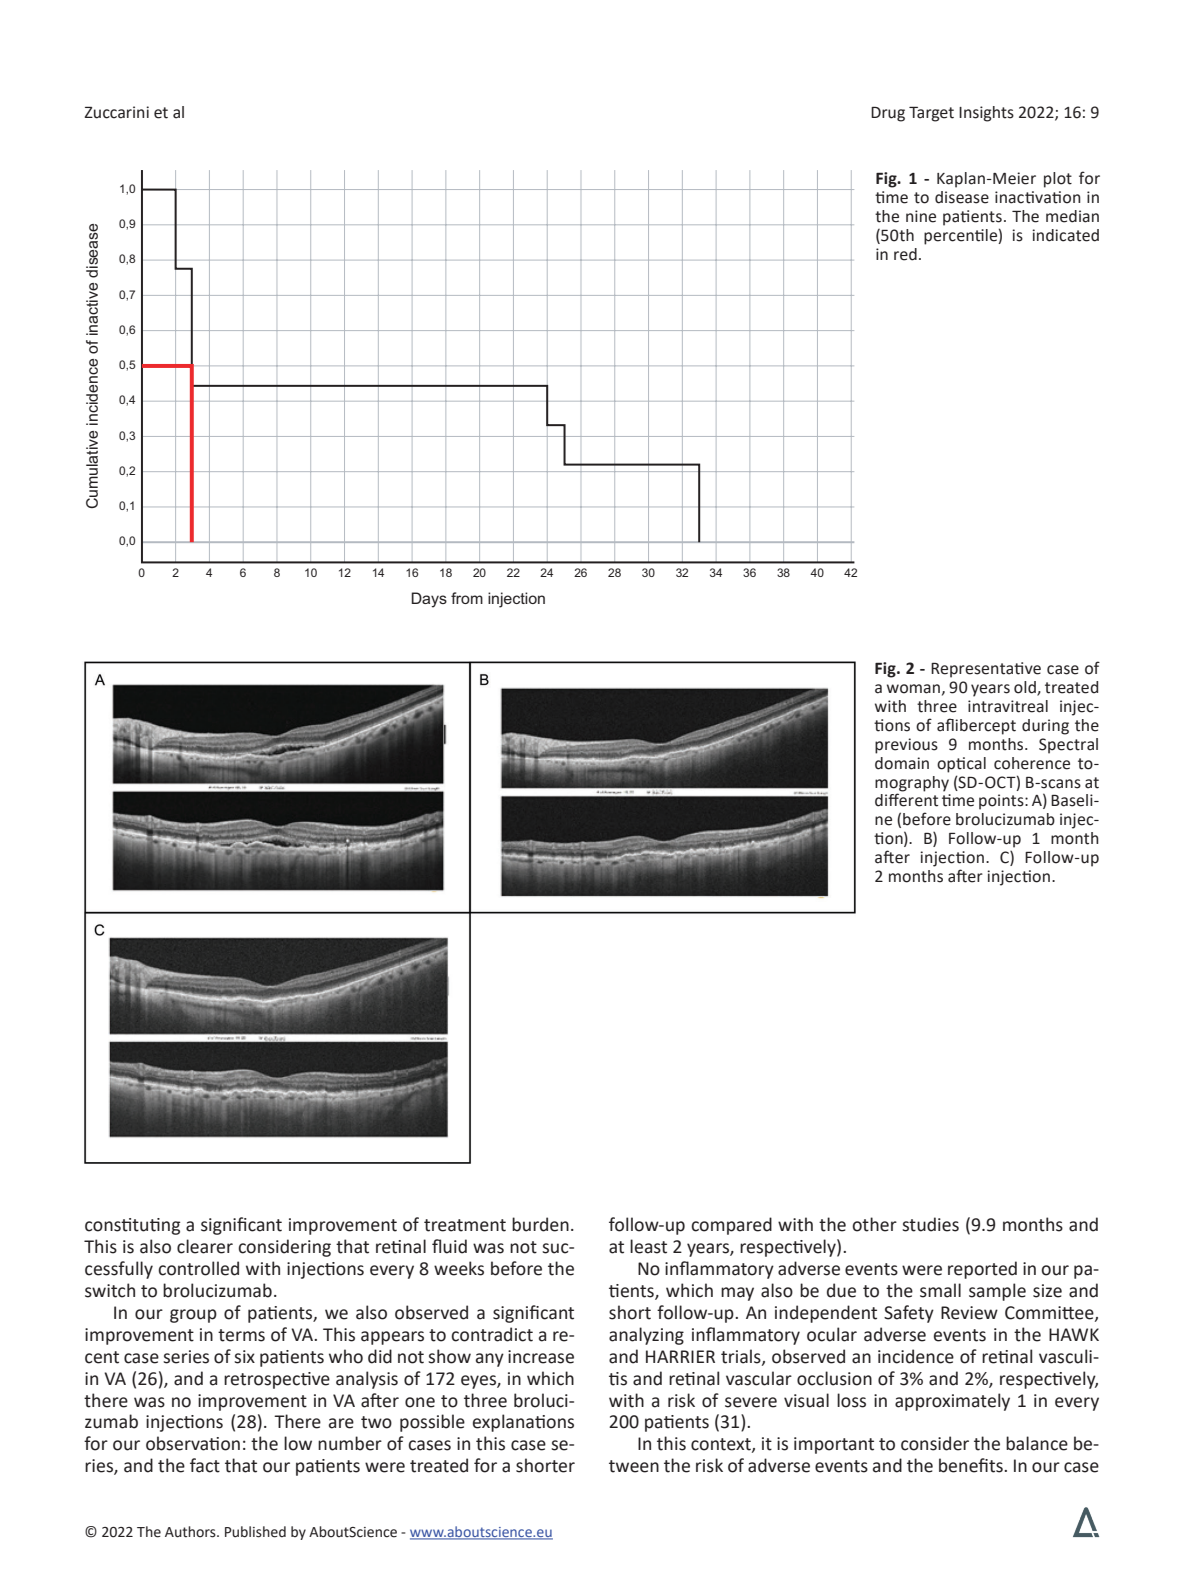  What do you see at coordinates (205, 1465) in the screenshot?
I see `fact` at bounding box center [205, 1465].
